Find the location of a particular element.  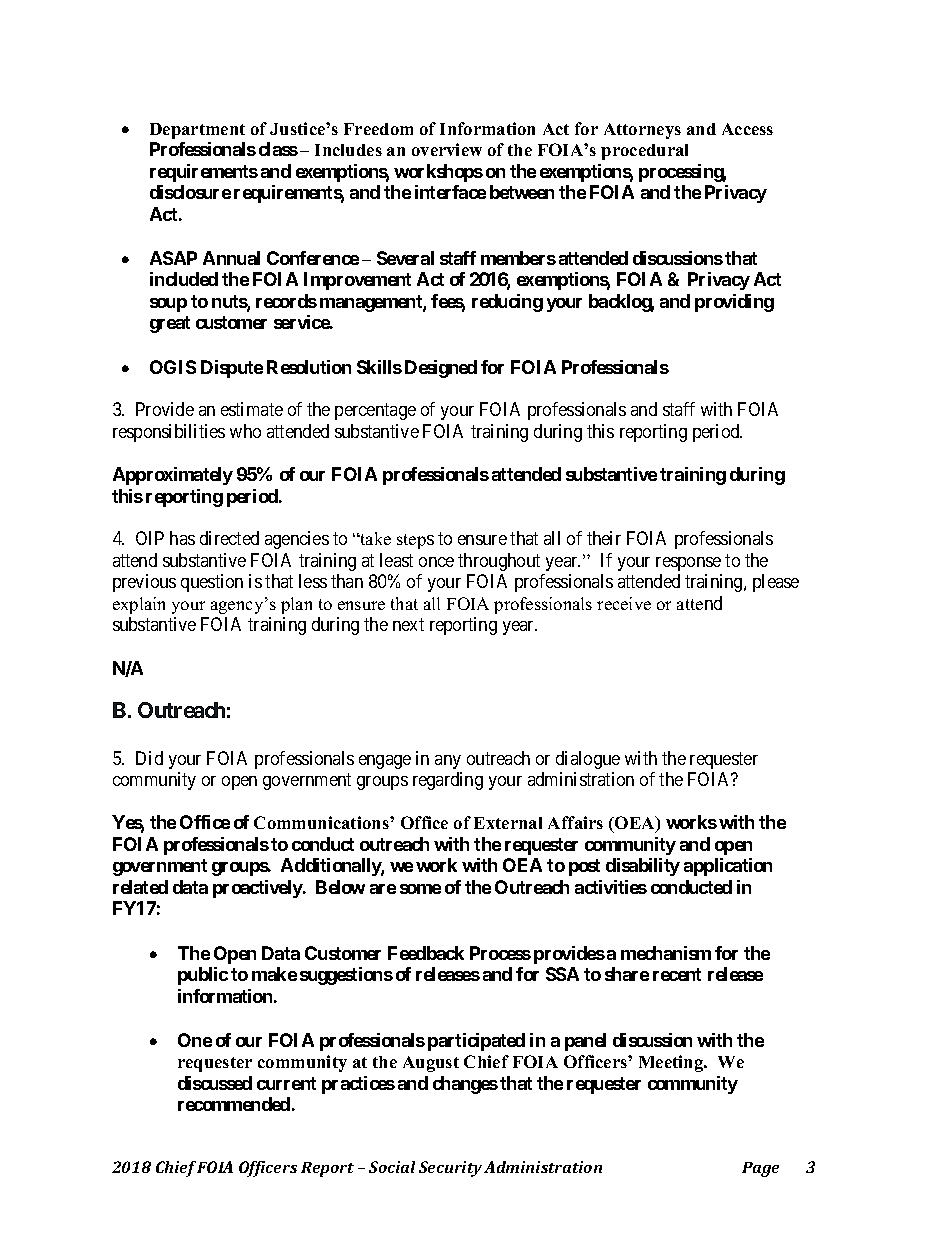

response is located at coordinates (688, 564).
